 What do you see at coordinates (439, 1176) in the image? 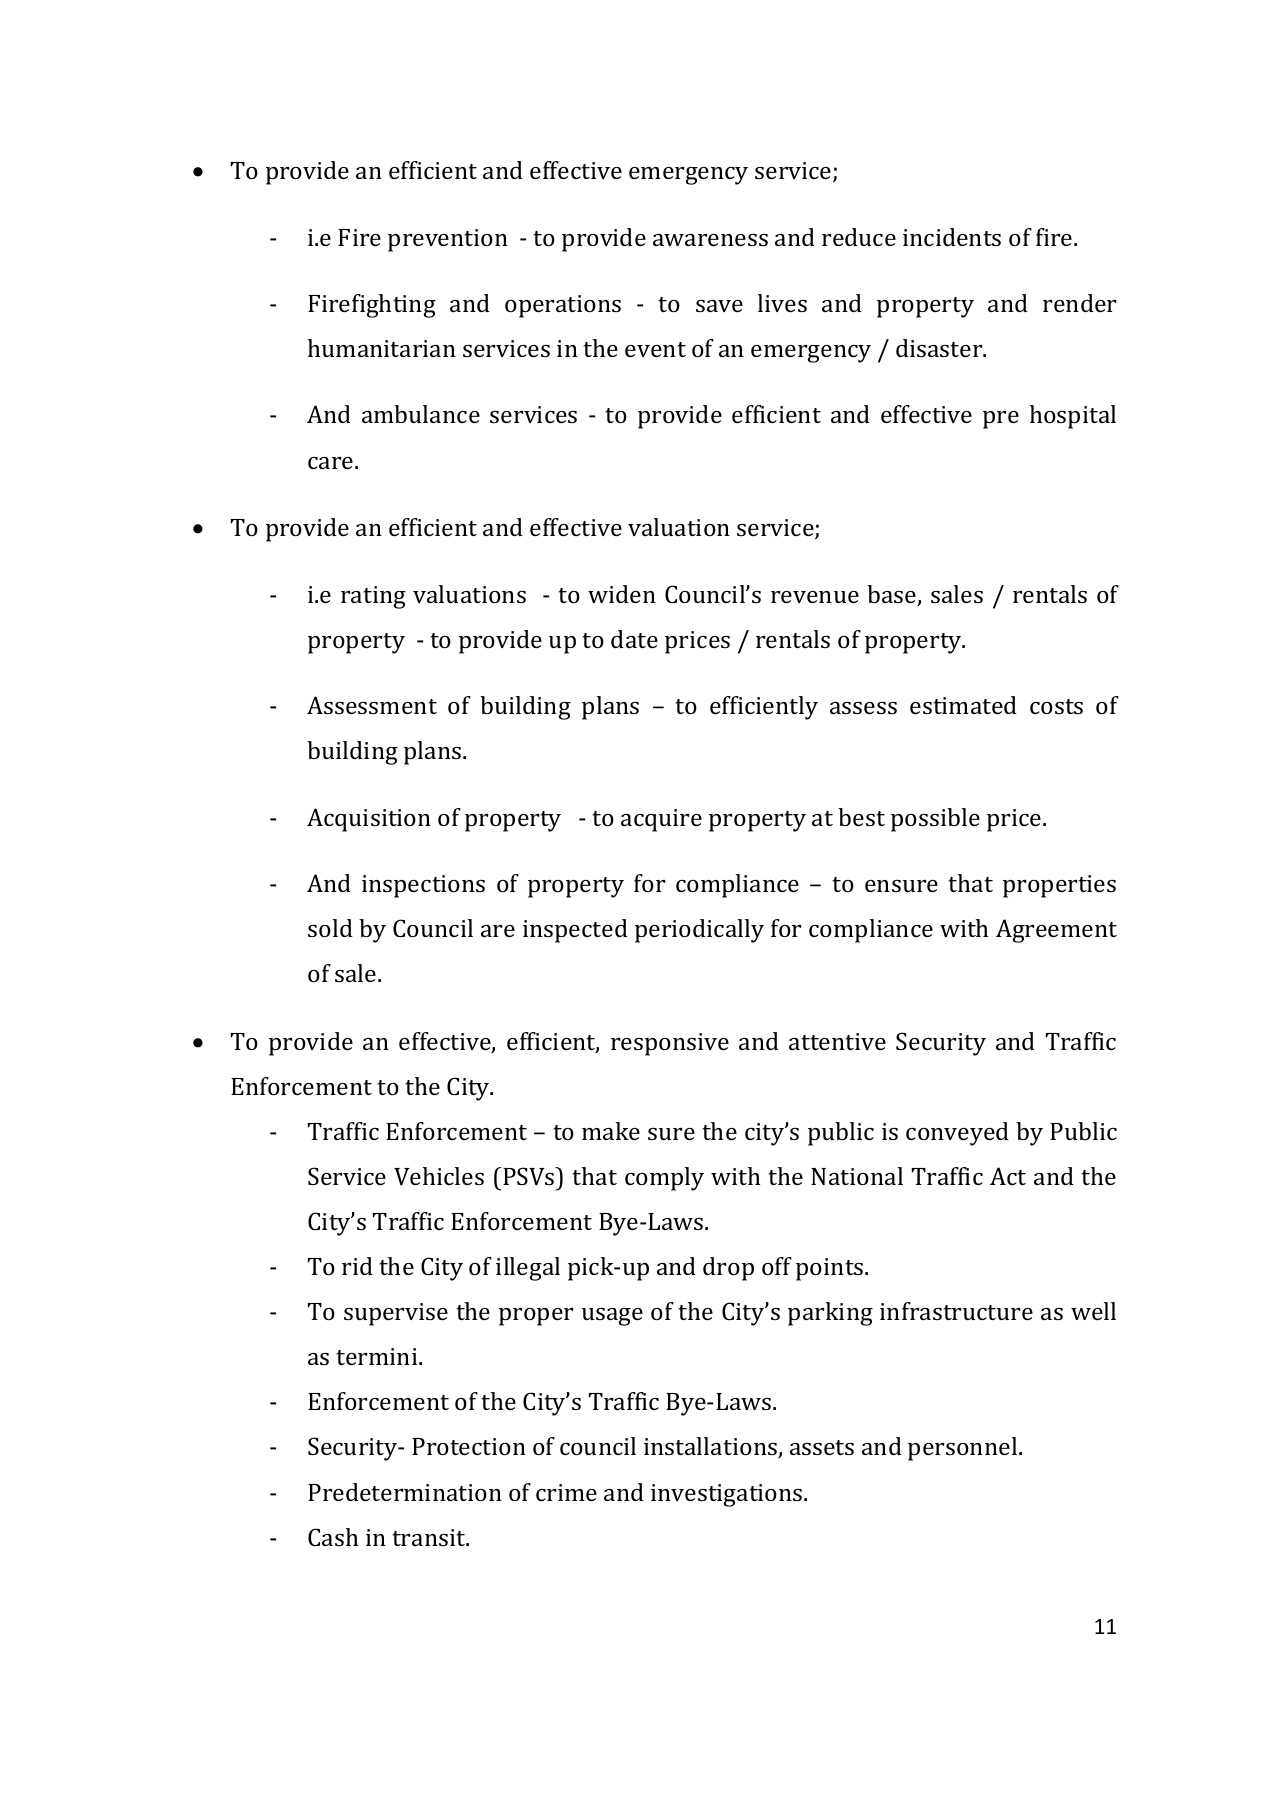
I see `Vehicles` at bounding box center [439, 1176].
